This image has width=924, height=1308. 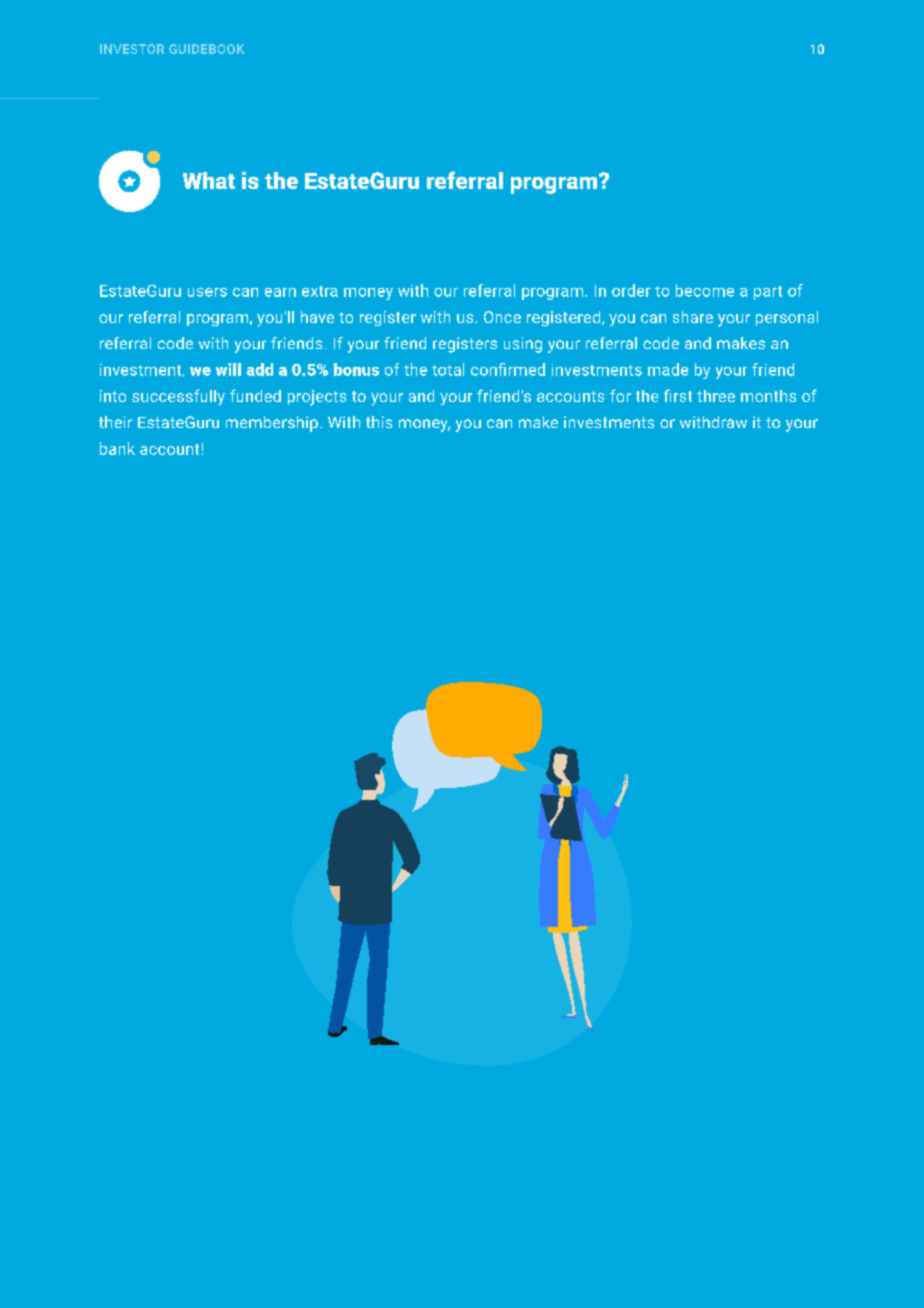 I want to click on earn, so click(x=280, y=292).
